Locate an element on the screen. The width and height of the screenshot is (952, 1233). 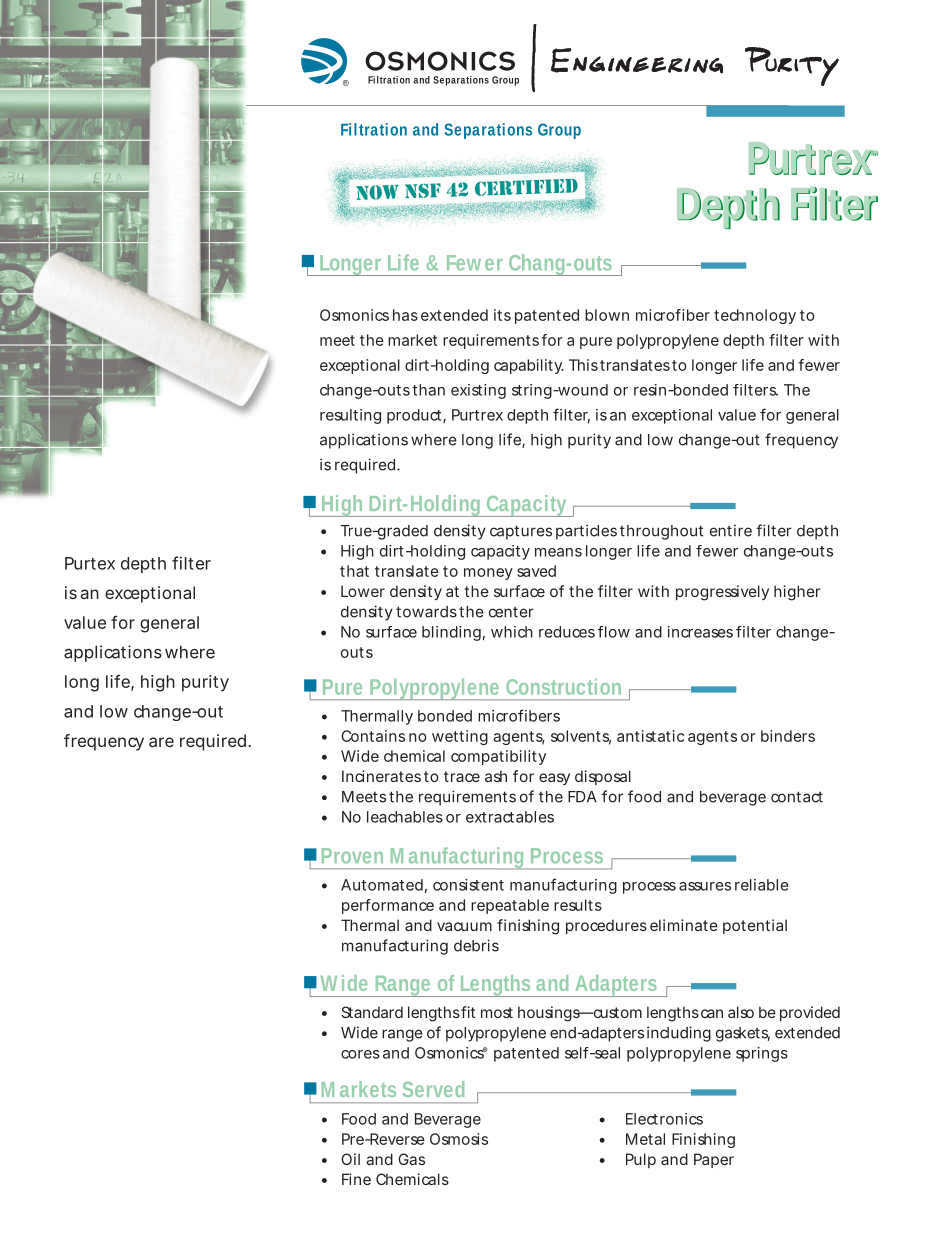
entire is located at coordinates (731, 530).
